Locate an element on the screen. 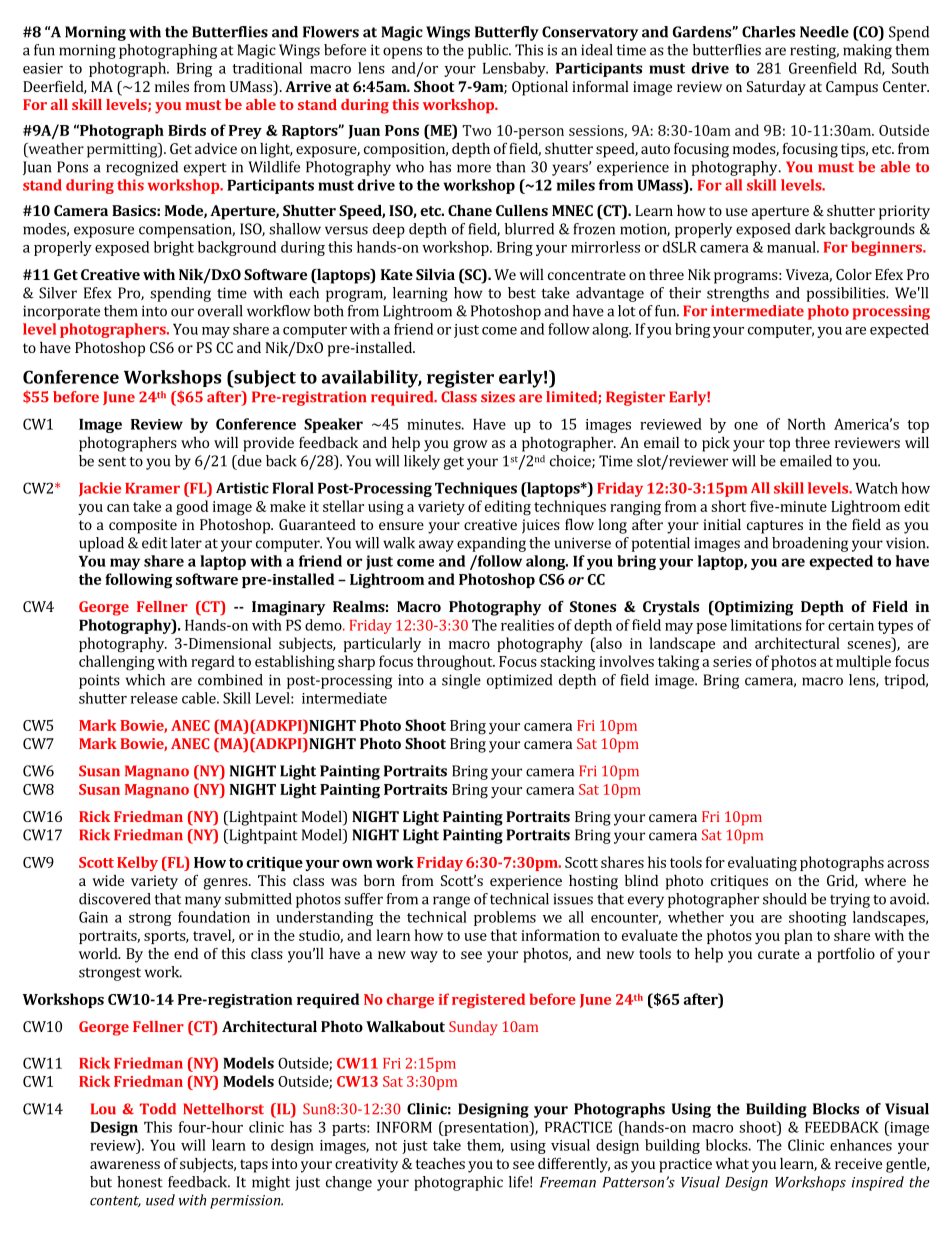  possibilities is located at coordinates (847, 294).
